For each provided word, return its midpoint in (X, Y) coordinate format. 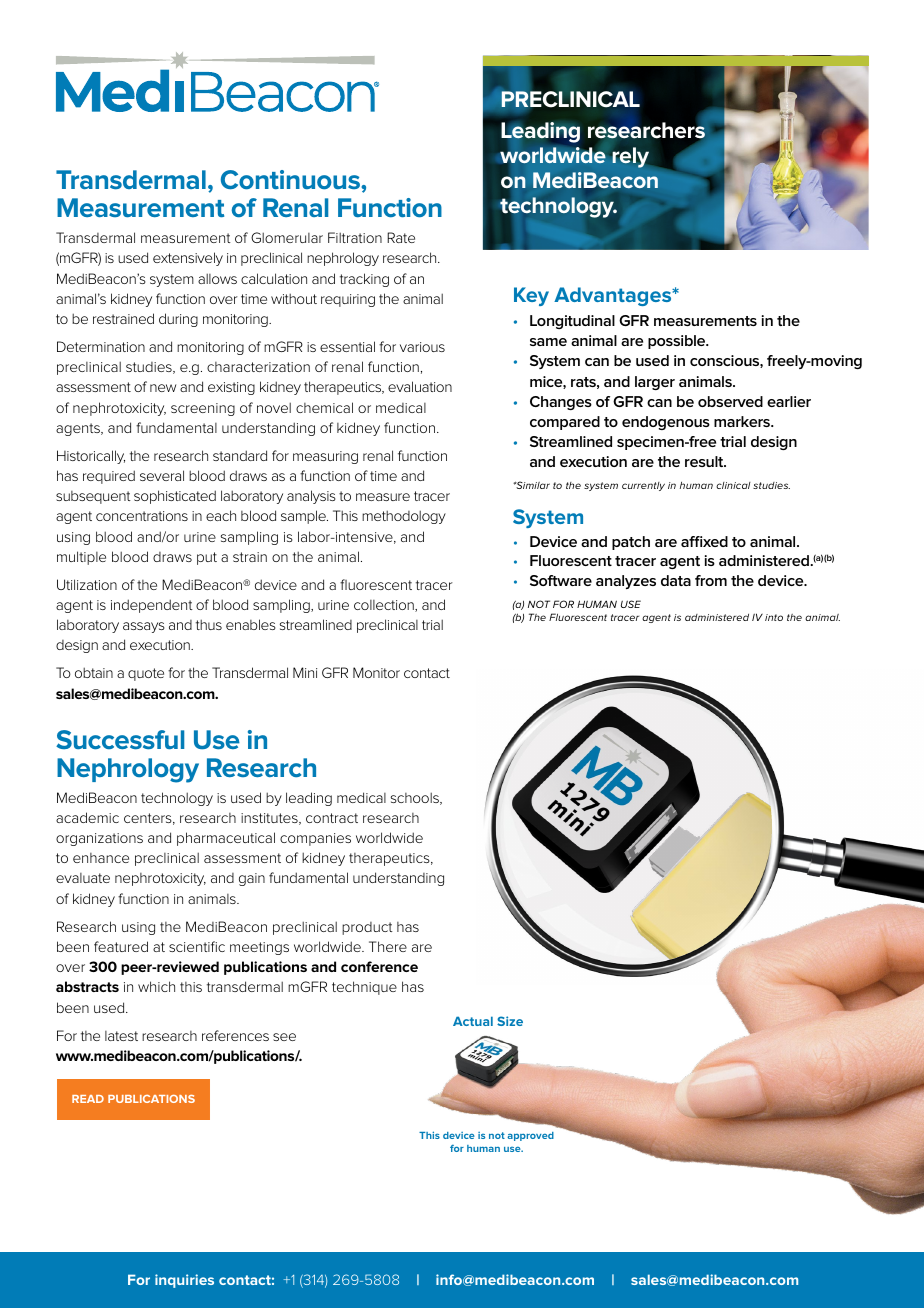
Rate (401, 237)
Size (510, 1021)
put (207, 558)
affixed (704, 541)
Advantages (614, 296)
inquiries (184, 1281)
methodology (404, 517)
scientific (197, 946)
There (388, 946)
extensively (188, 259)
